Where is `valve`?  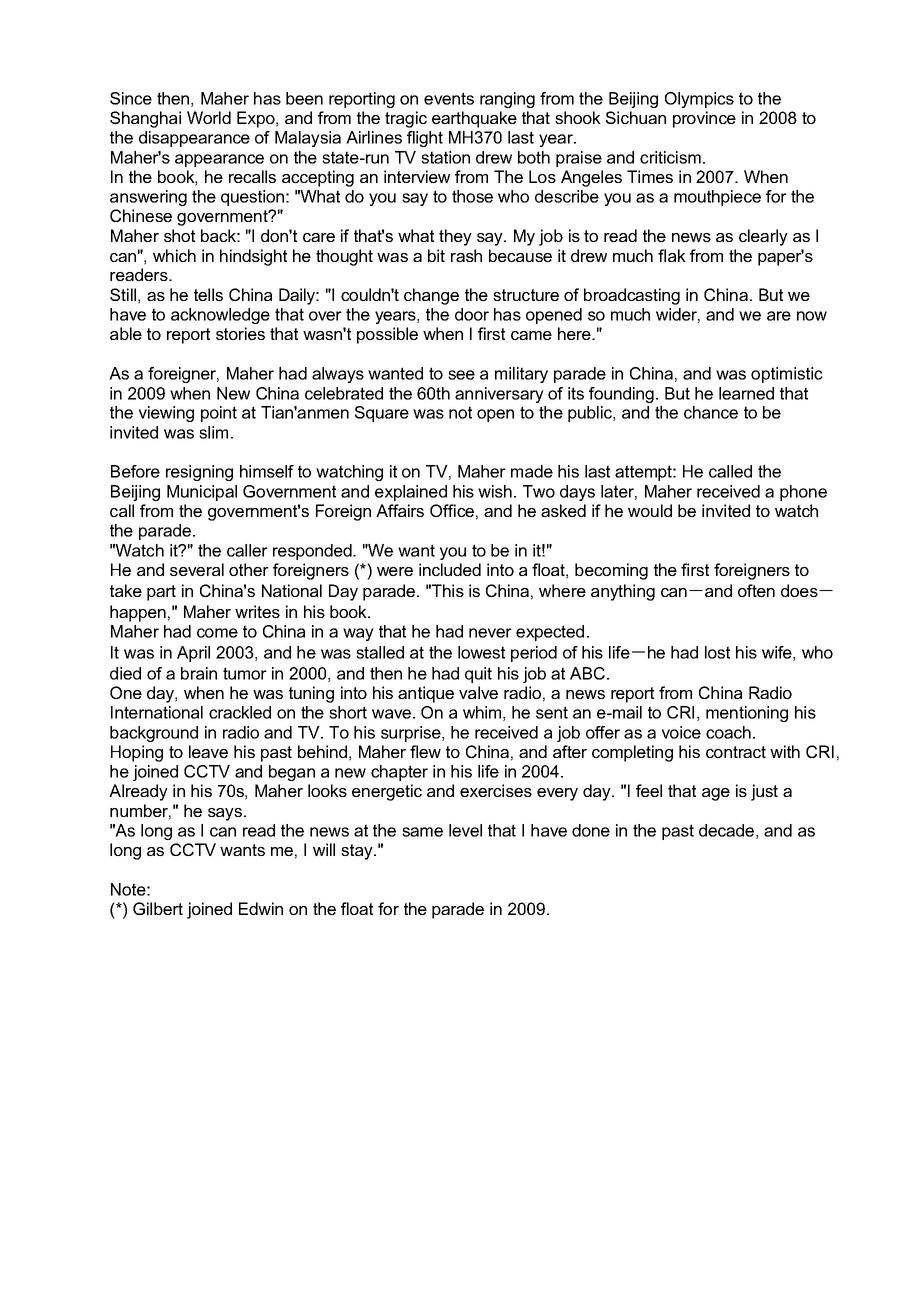
valve is located at coordinates (478, 692).
